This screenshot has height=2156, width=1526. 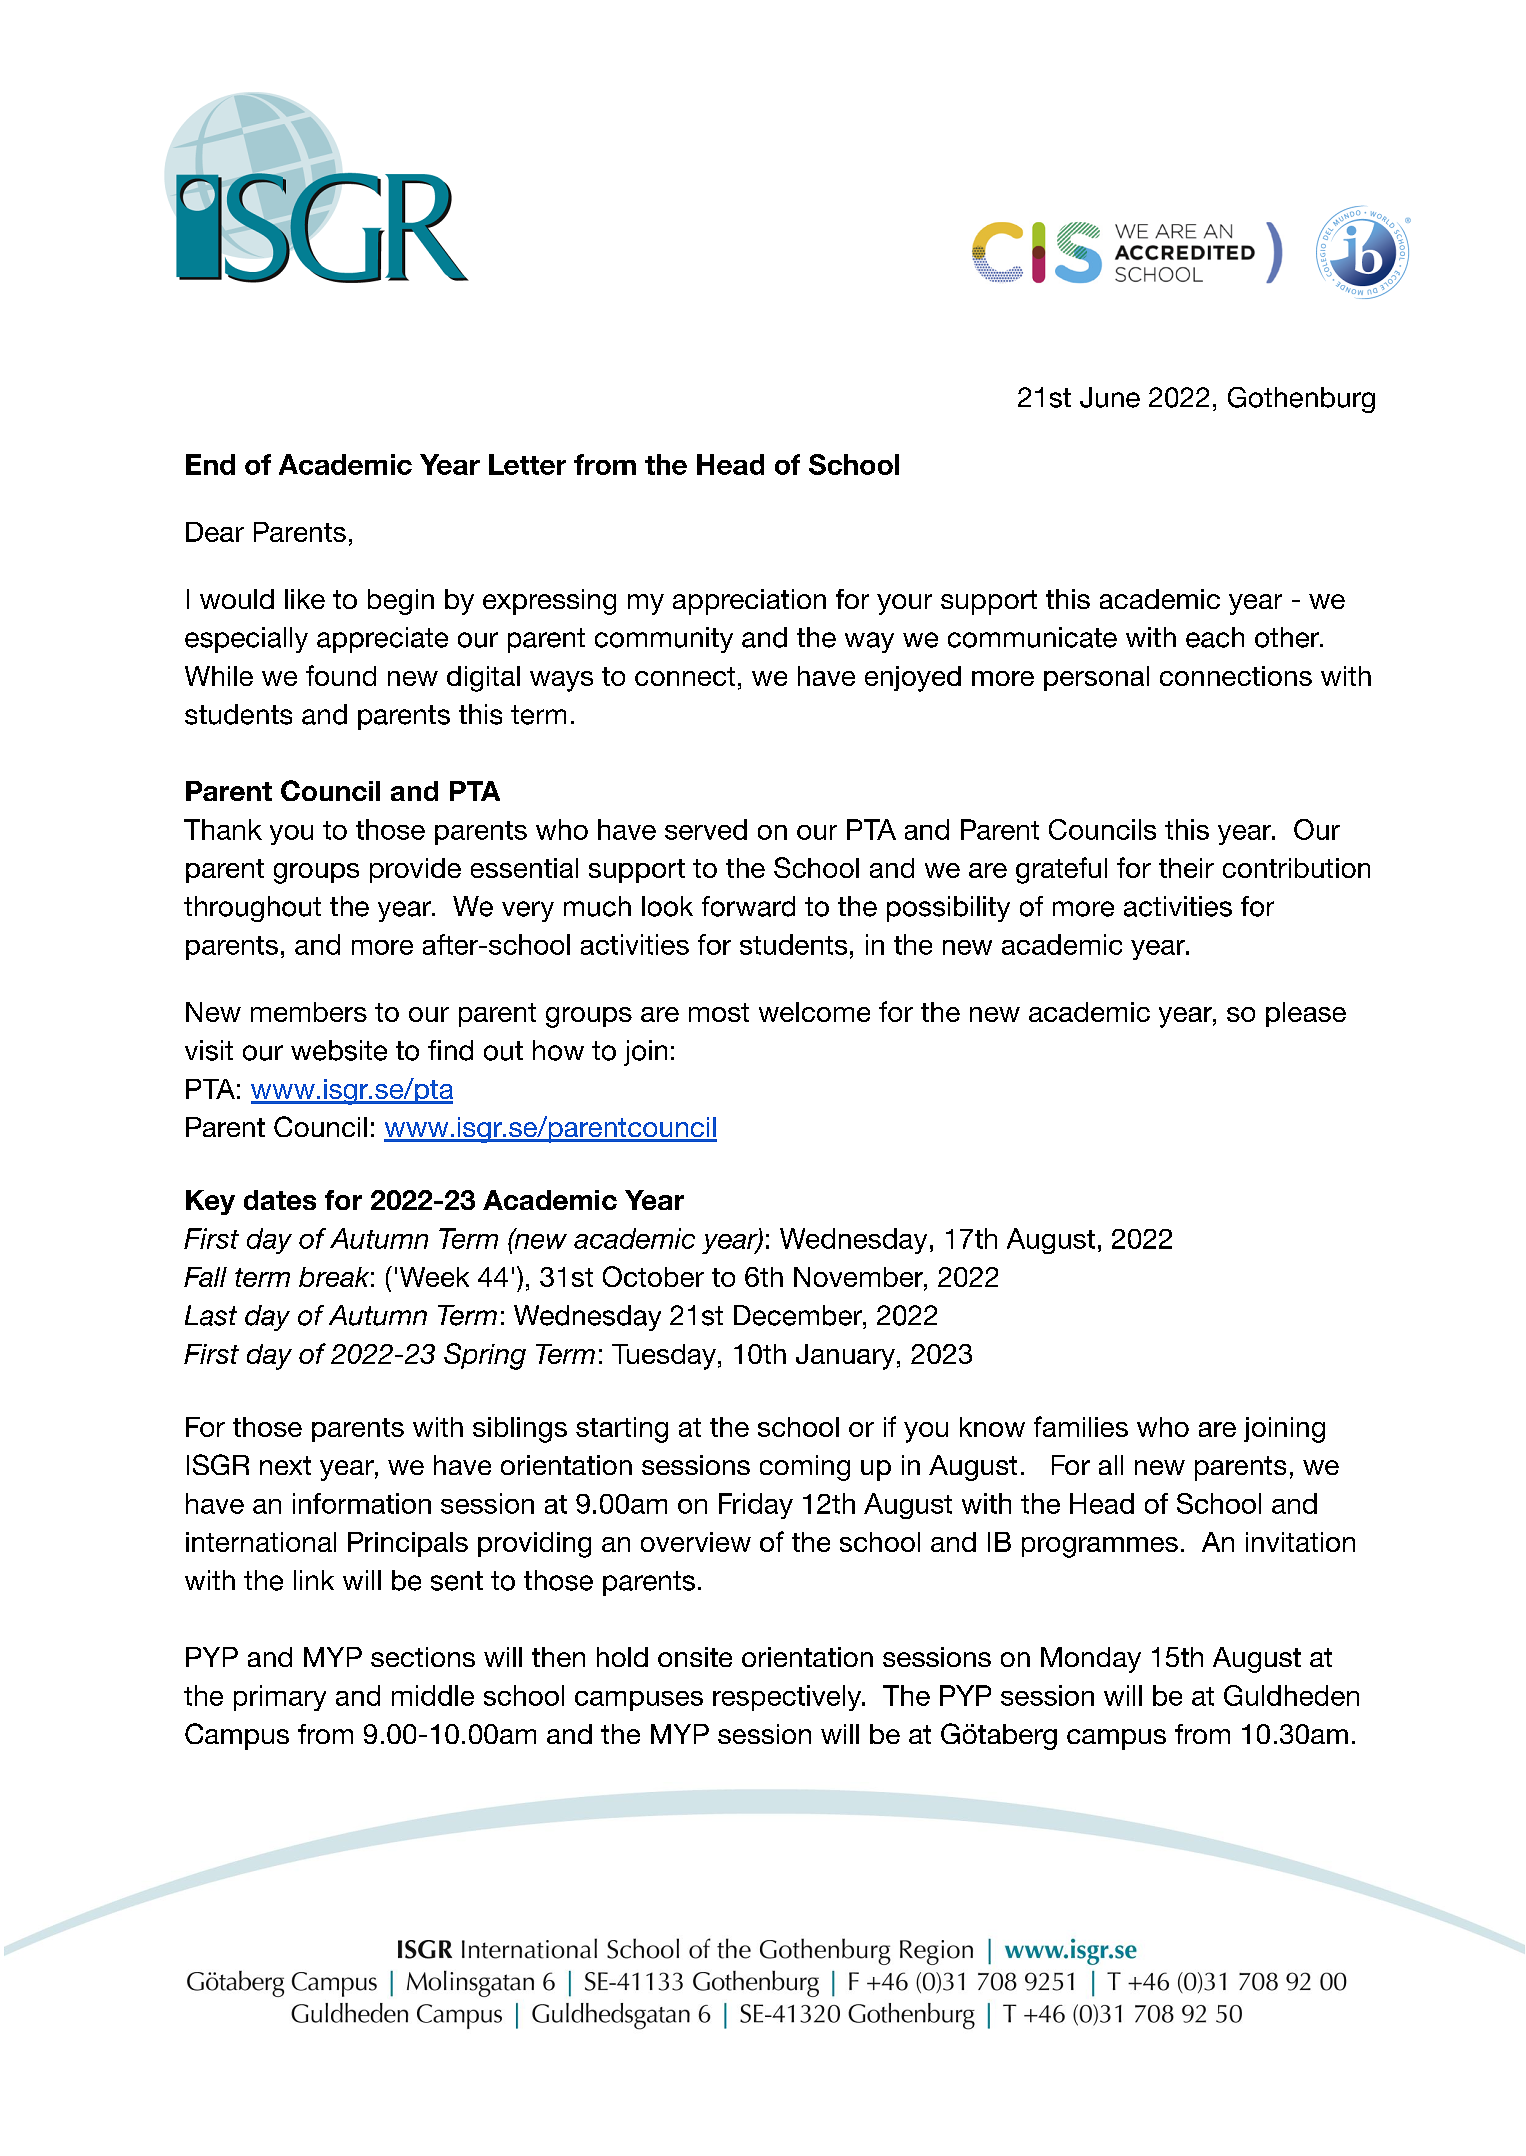 I want to click on End, so click(x=210, y=464).
